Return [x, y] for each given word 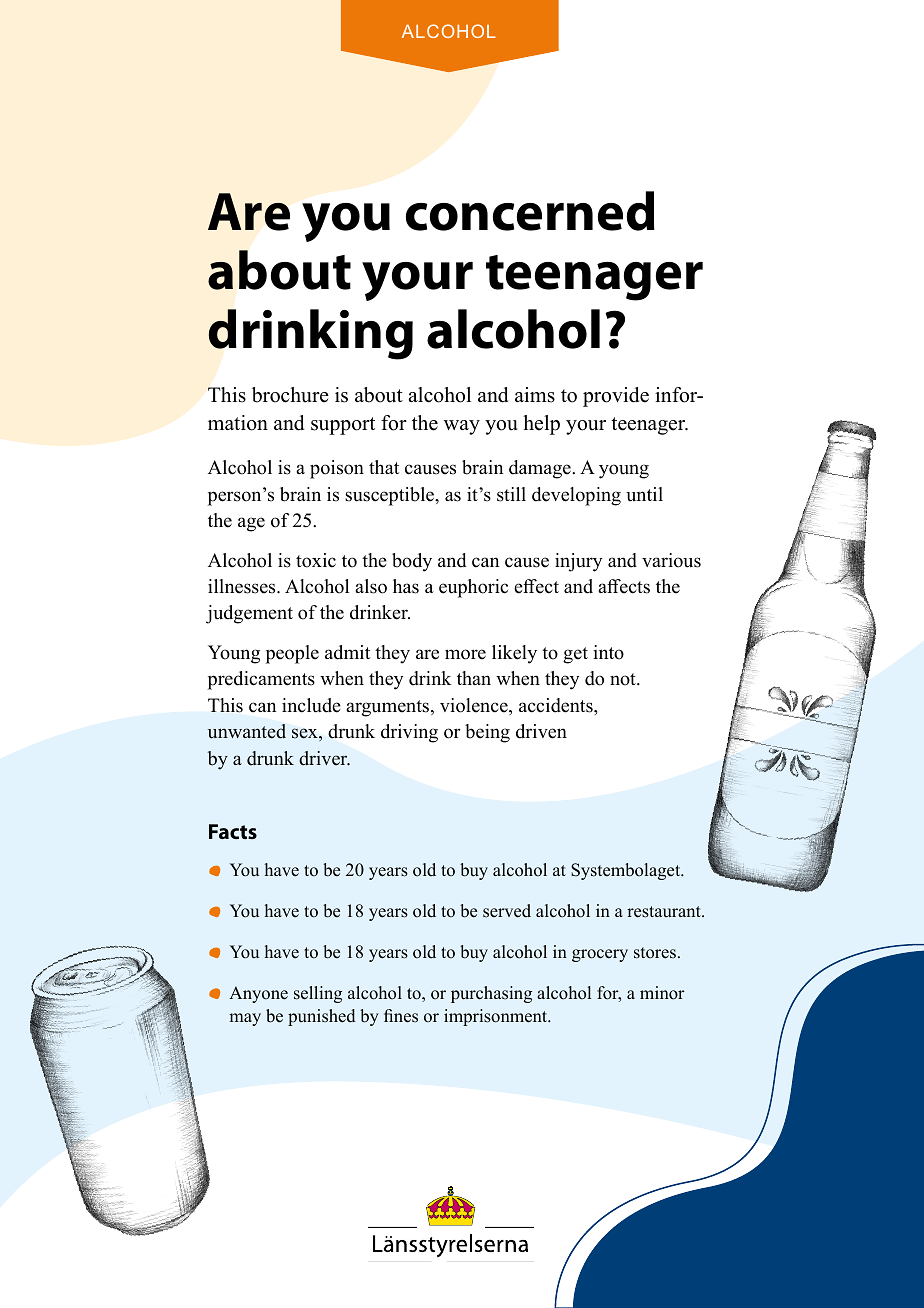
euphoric [473, 588]
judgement [249, 614]
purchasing [491, 994]
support [343, 426]
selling [318, 994]
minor [662, 993]
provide [616, 397]
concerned [530, 211]
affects [624, 586]
